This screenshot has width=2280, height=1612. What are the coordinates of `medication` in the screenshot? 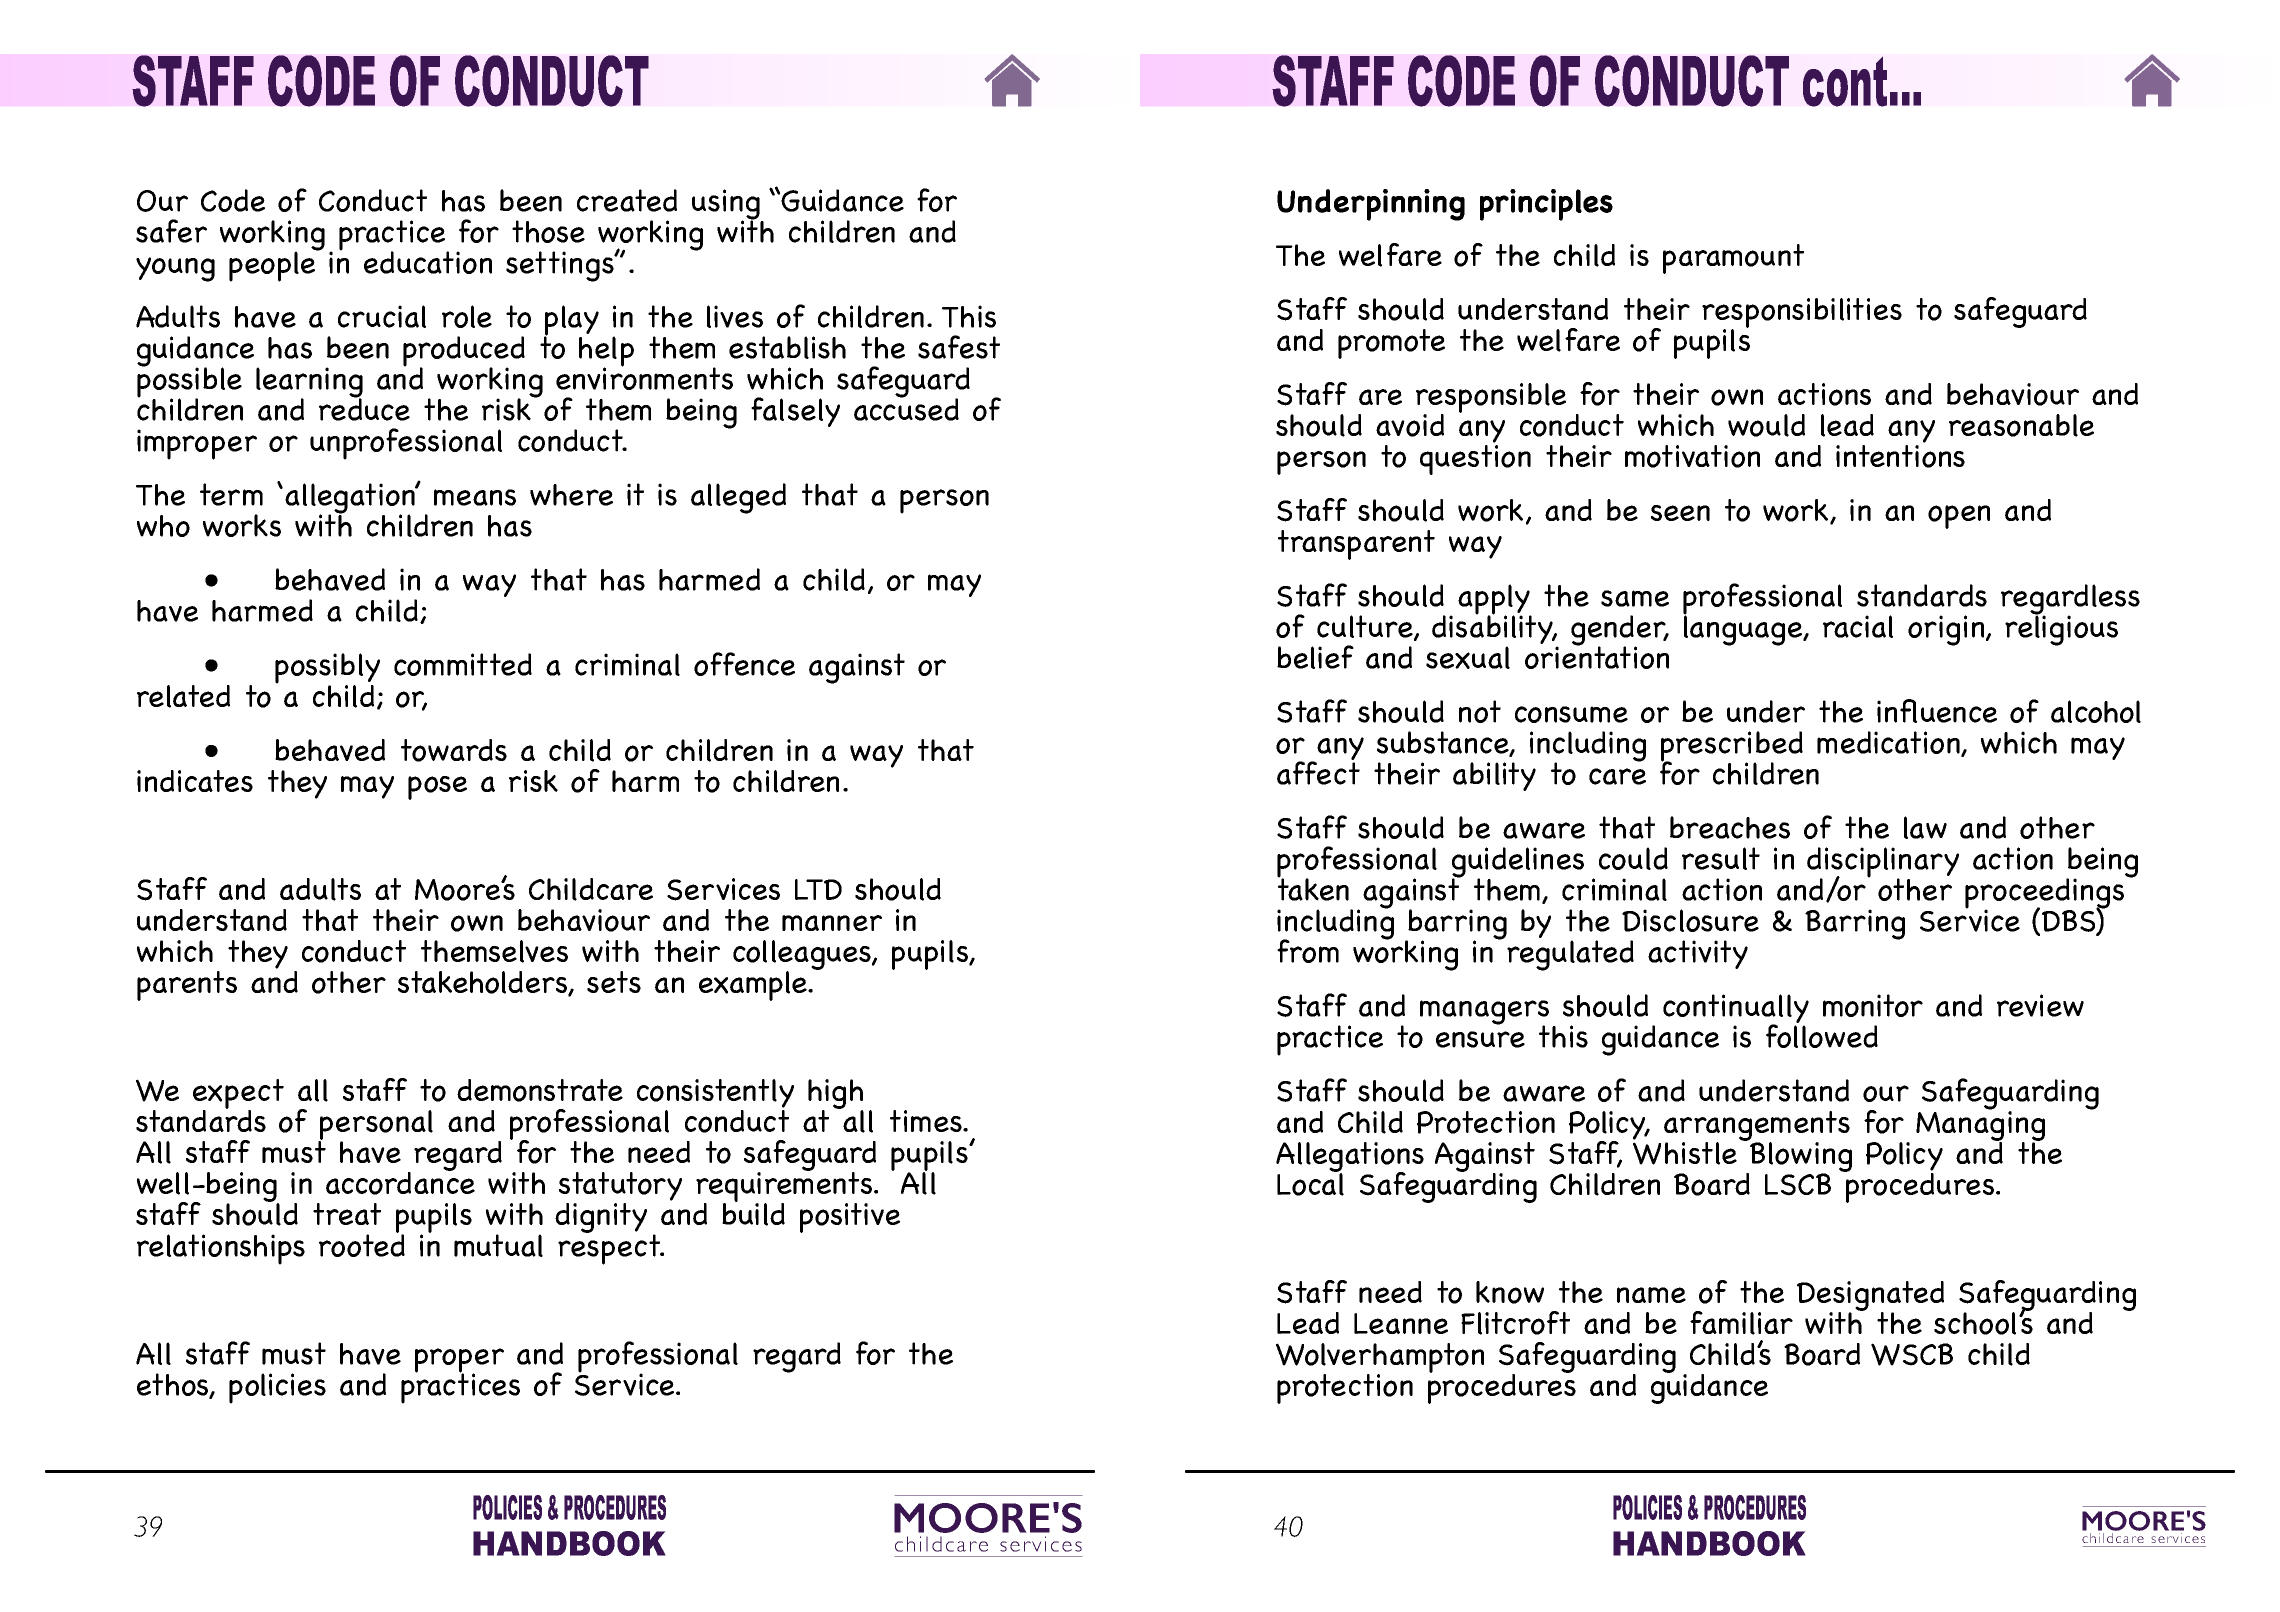 It's located at (1889, 744).
